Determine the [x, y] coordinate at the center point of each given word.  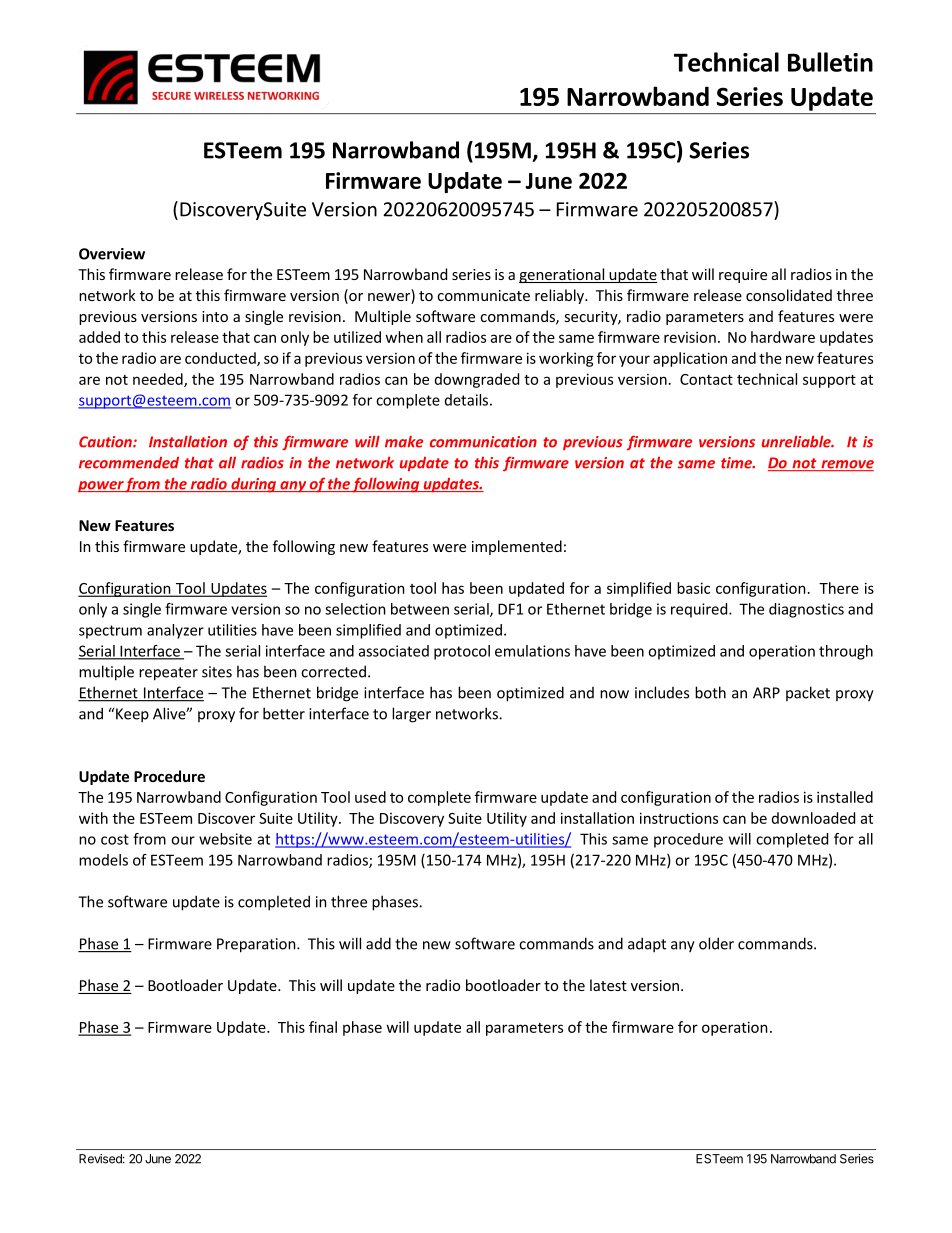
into [215, 316]
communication [483, 442]
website [225, 839]
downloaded [813, 818]
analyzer [175, 631]
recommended [129, 463]
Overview [112, 254]
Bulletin [830, 62]
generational [563, 275]
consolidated [789, 295]
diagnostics [806, 610]
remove [846, 465]
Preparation [257, 945]
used [370, 797]
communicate [483, 295]
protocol [462, 652]
